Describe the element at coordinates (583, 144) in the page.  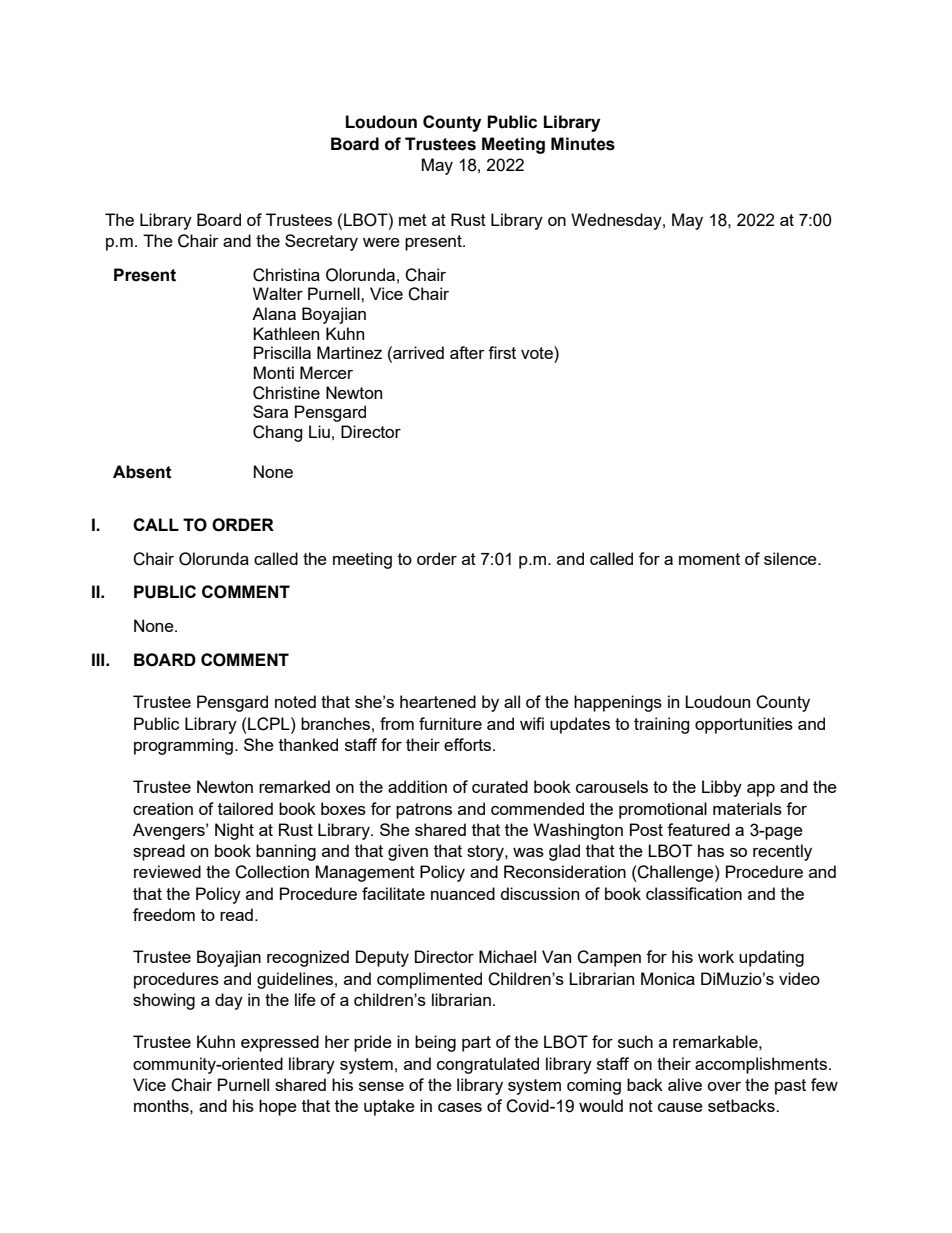
I see `Minutes` at that location.
